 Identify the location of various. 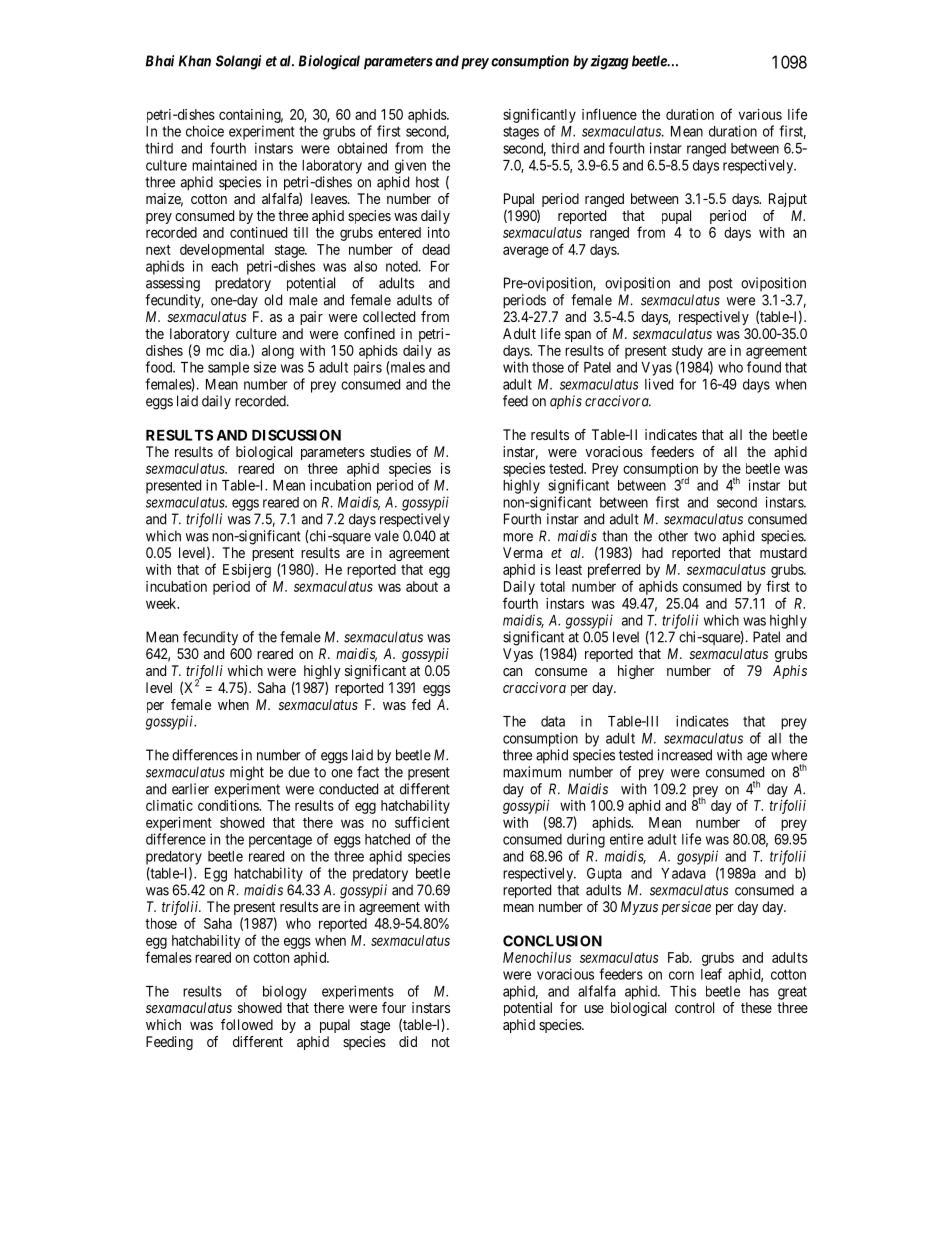
(760, 114).
